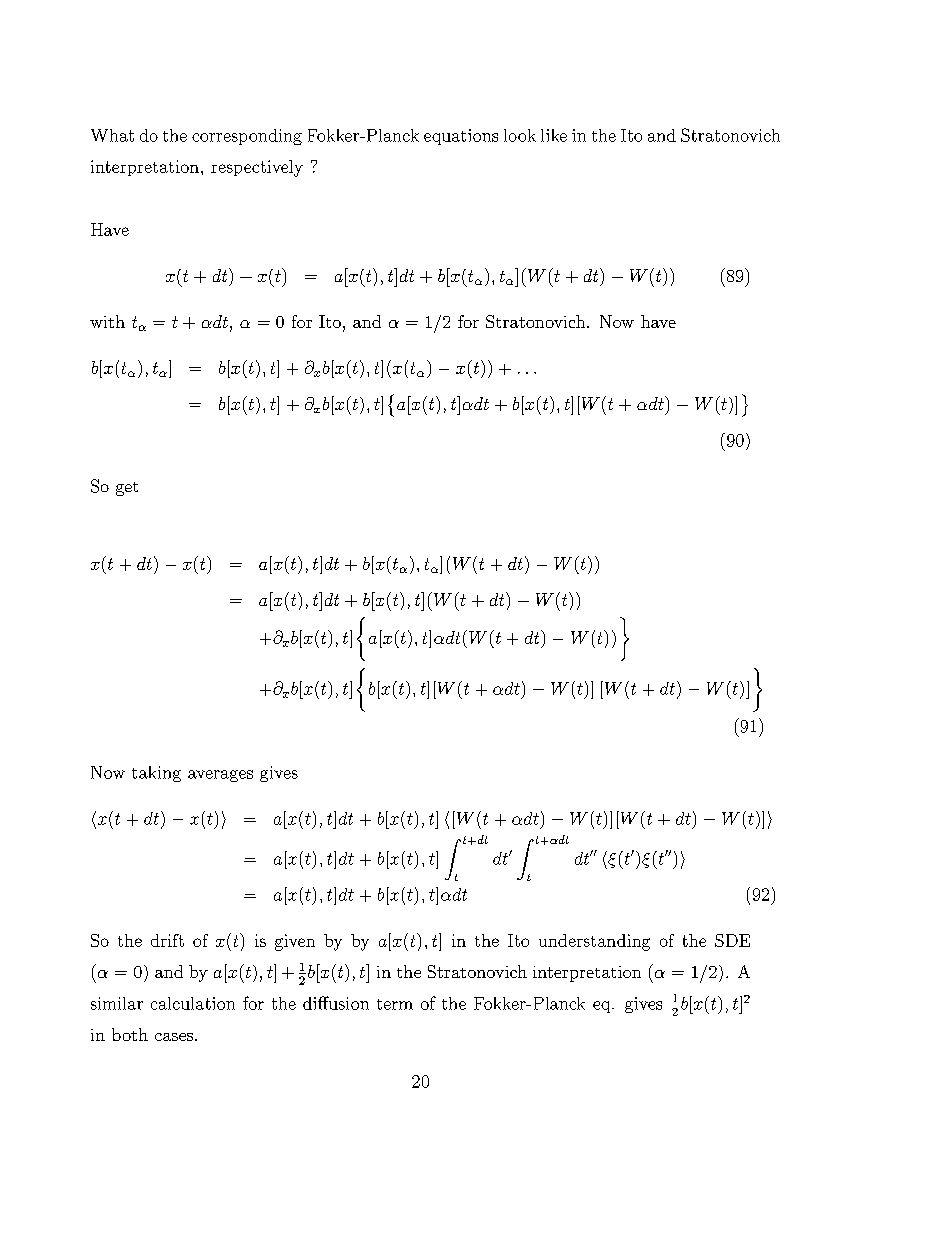  What do you see at coordinates (193, 1003) in the screenshot?
I see `calculation` at bounding box center [193, 1003].
